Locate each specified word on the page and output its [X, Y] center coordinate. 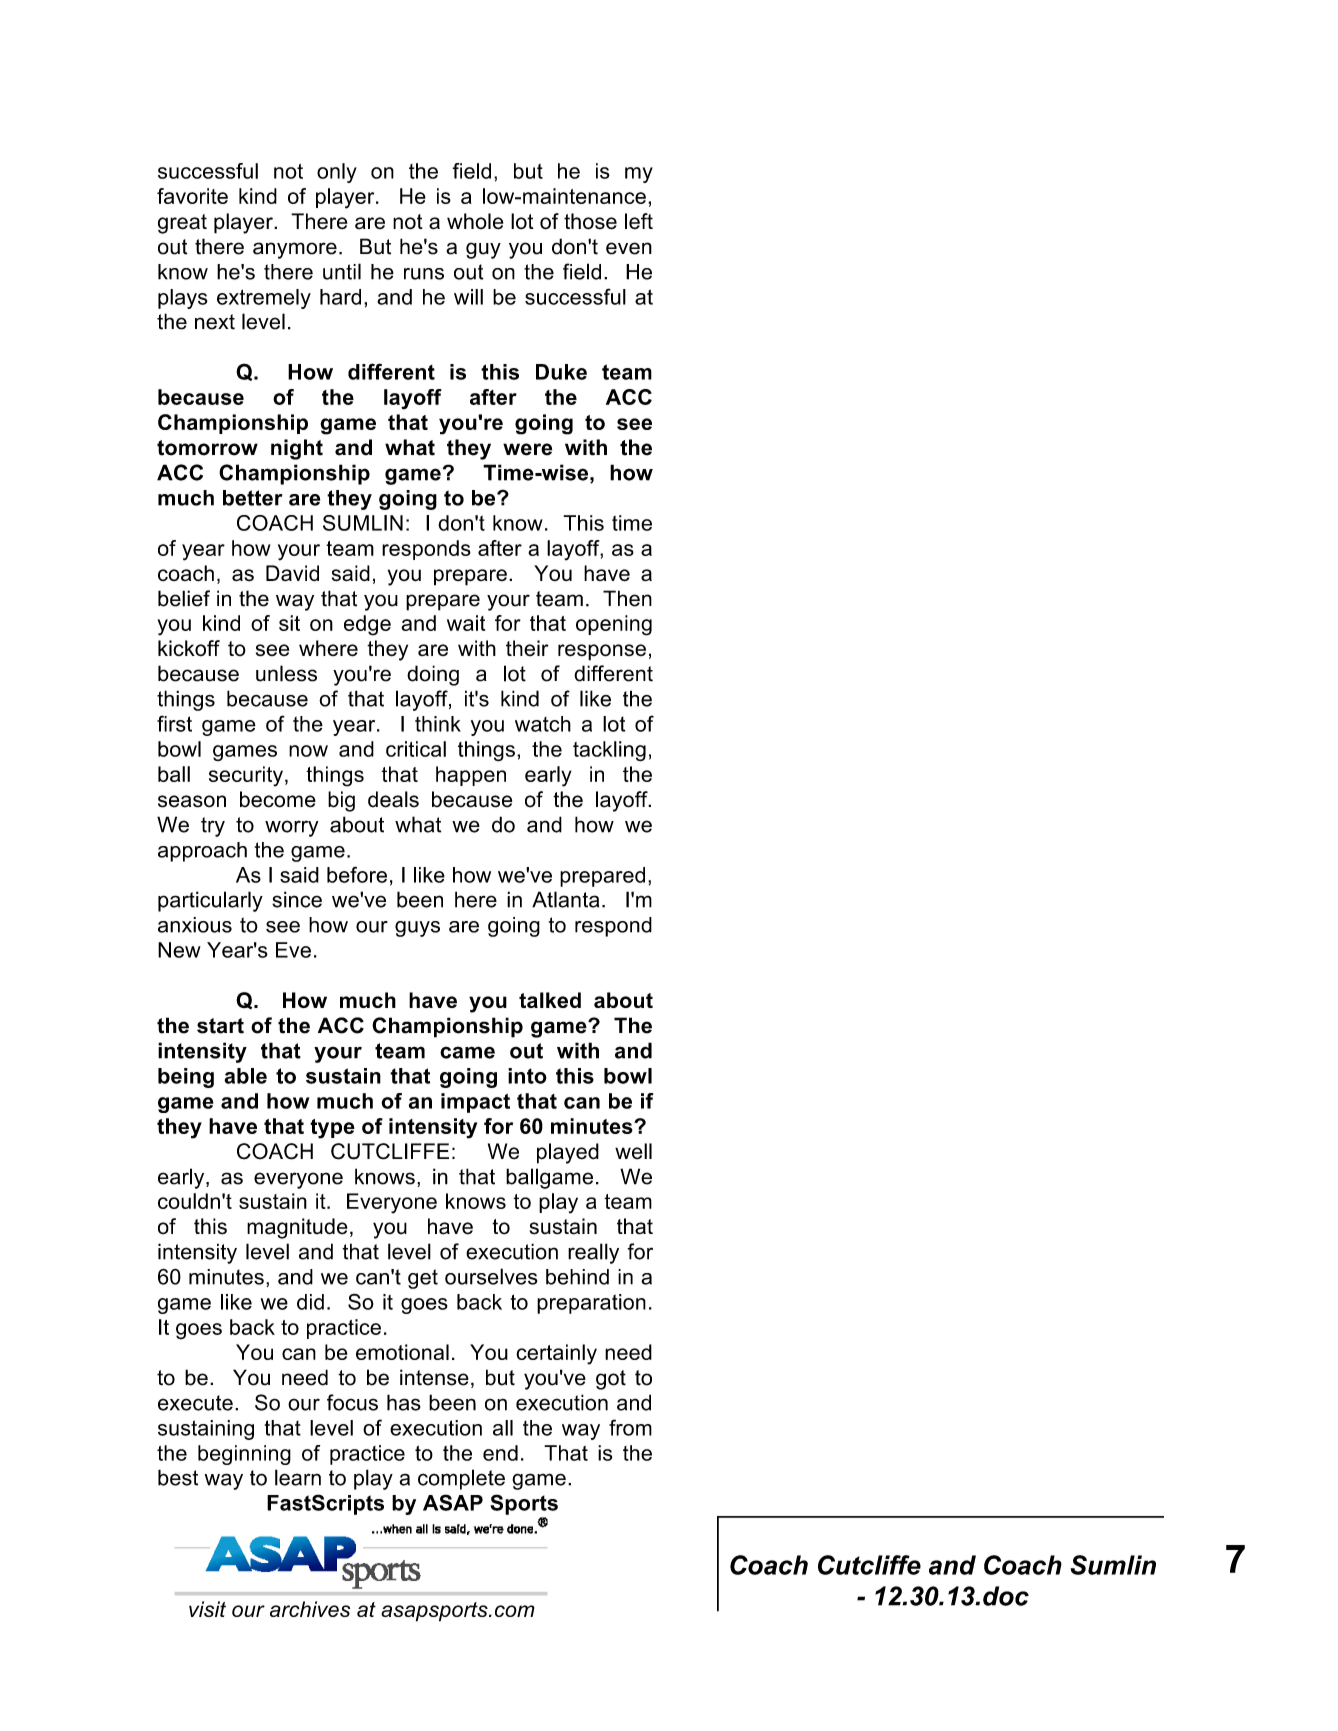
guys [417, 929]
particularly [210, 901]
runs [424, 274]
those [590, 221]
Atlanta [565, 899]
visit [207, 1609]
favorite [192, 196]
